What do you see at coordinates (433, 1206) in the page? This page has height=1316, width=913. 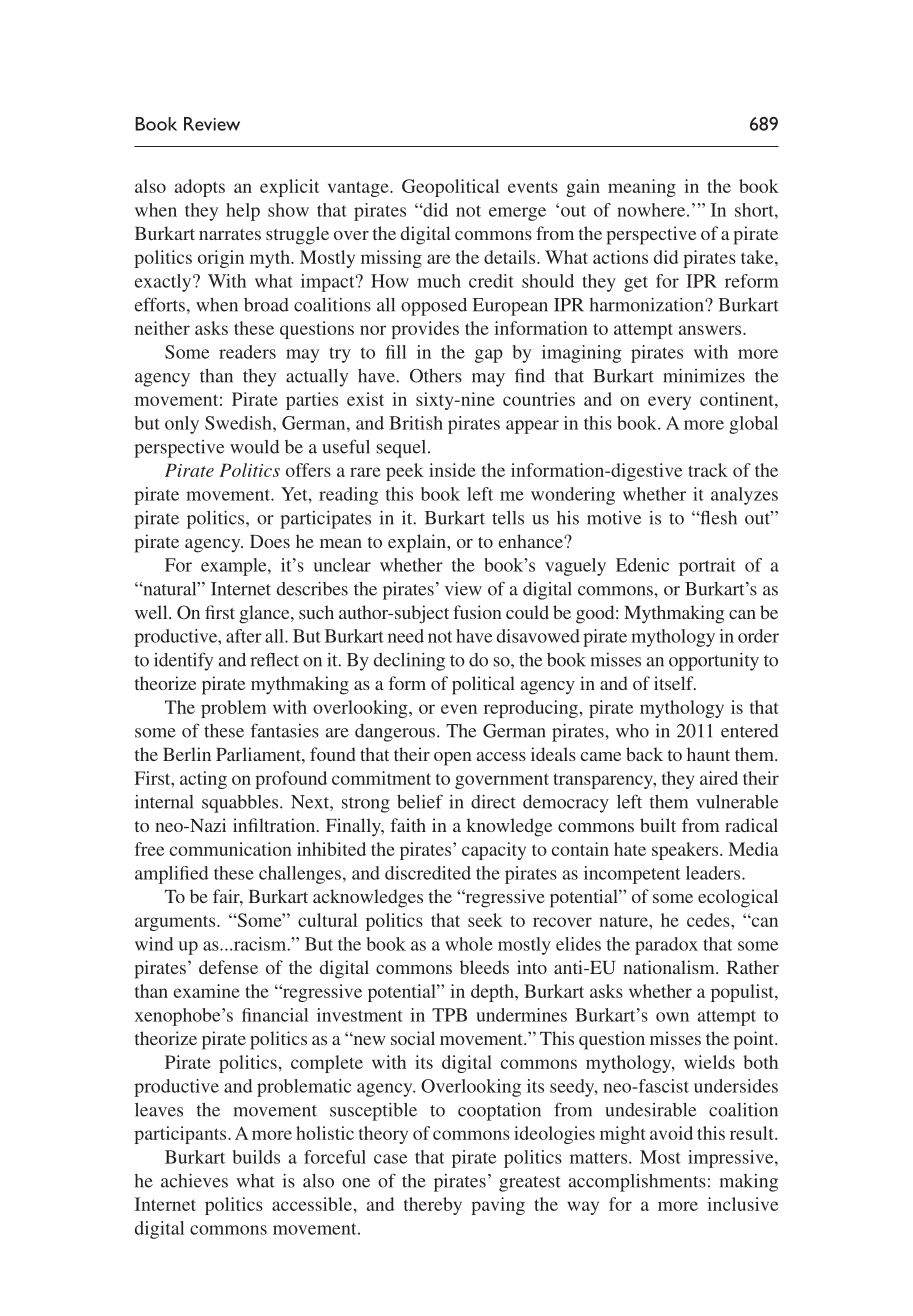 I see `thereby` at bounding box center [433, 1206].
